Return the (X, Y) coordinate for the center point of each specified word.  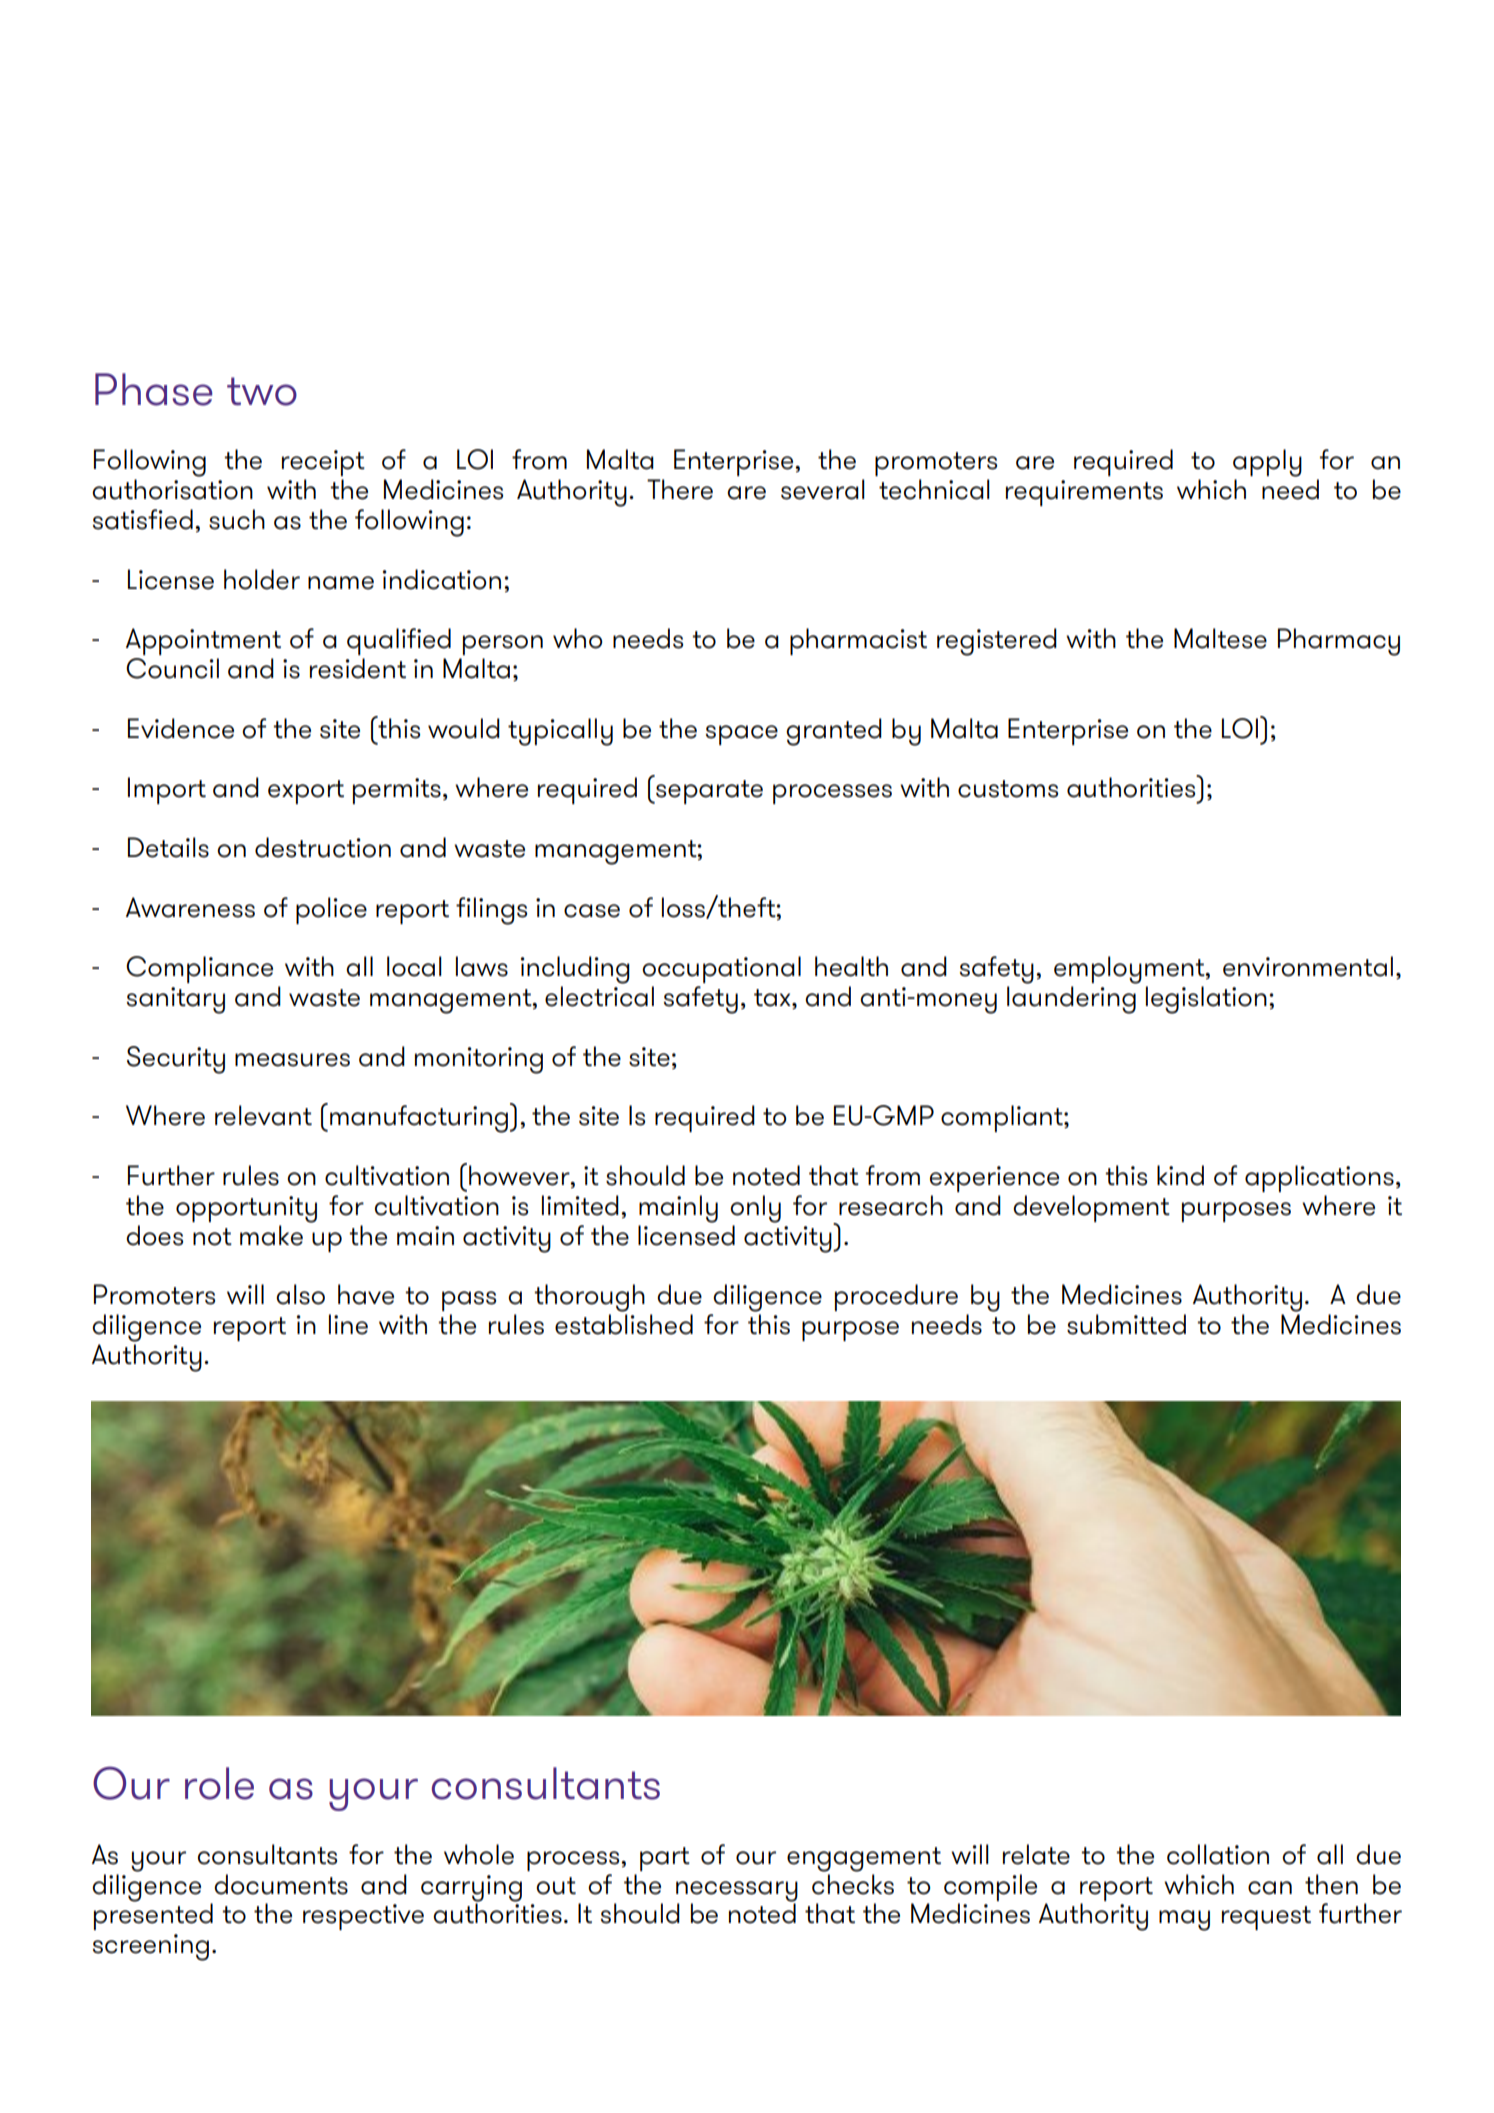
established (624, 1324)
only (755, 1209)
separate (708, 792)
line (348, 1324)
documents (281, 1884)
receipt (323, 463)
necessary (737, 1891)
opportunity (246, 1209)
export (306, 792)
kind (1180, 1175)
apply (1267, 463)
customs (1008, 789)
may (1184, 1920)
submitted (1126, 1324)
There (680, 489)
